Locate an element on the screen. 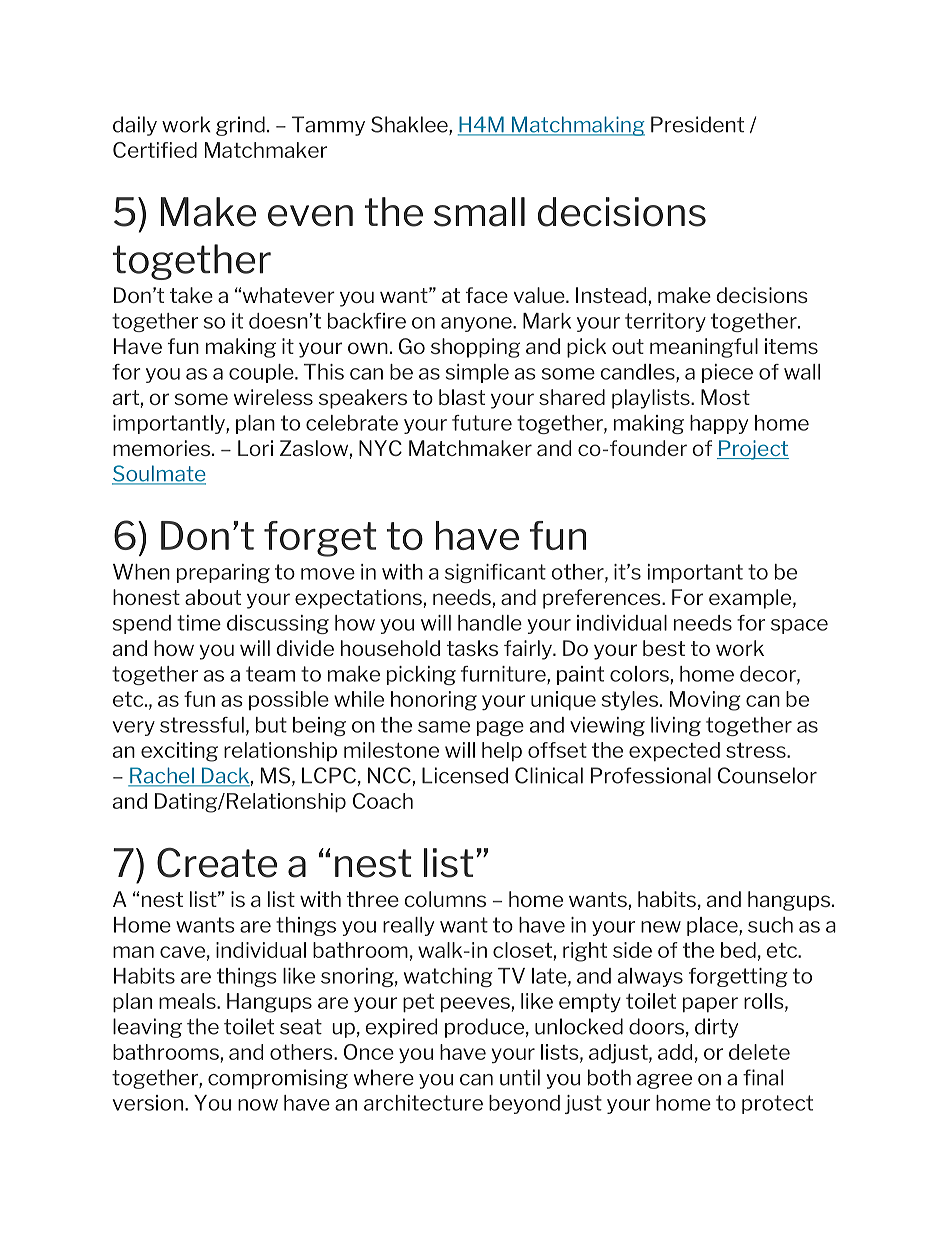 The width and height of the screenshot is (952, 1233). Counselor is located at coordinates (767, 775).
